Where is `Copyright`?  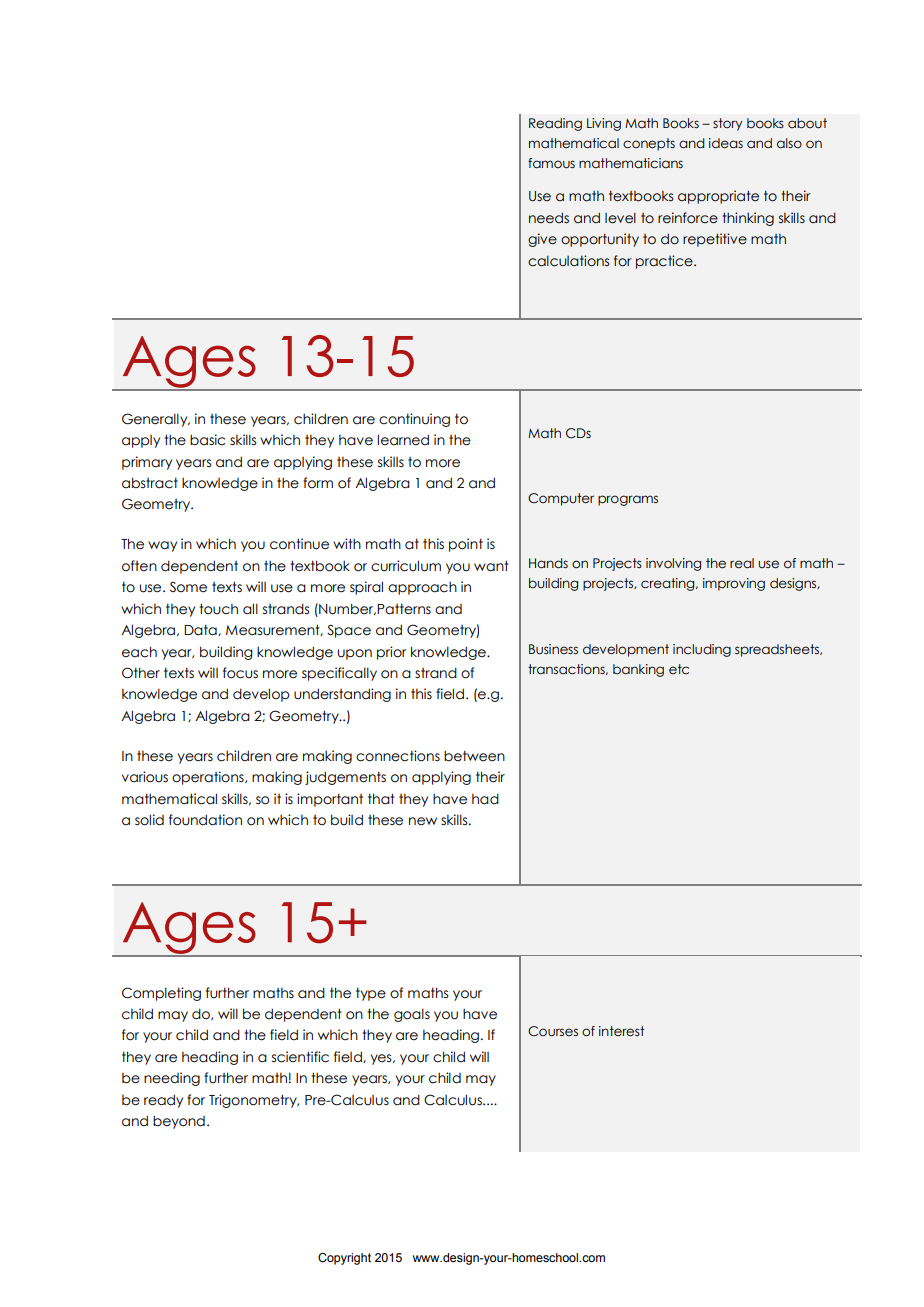 Copyright is located at coordinates (344, 1259).
